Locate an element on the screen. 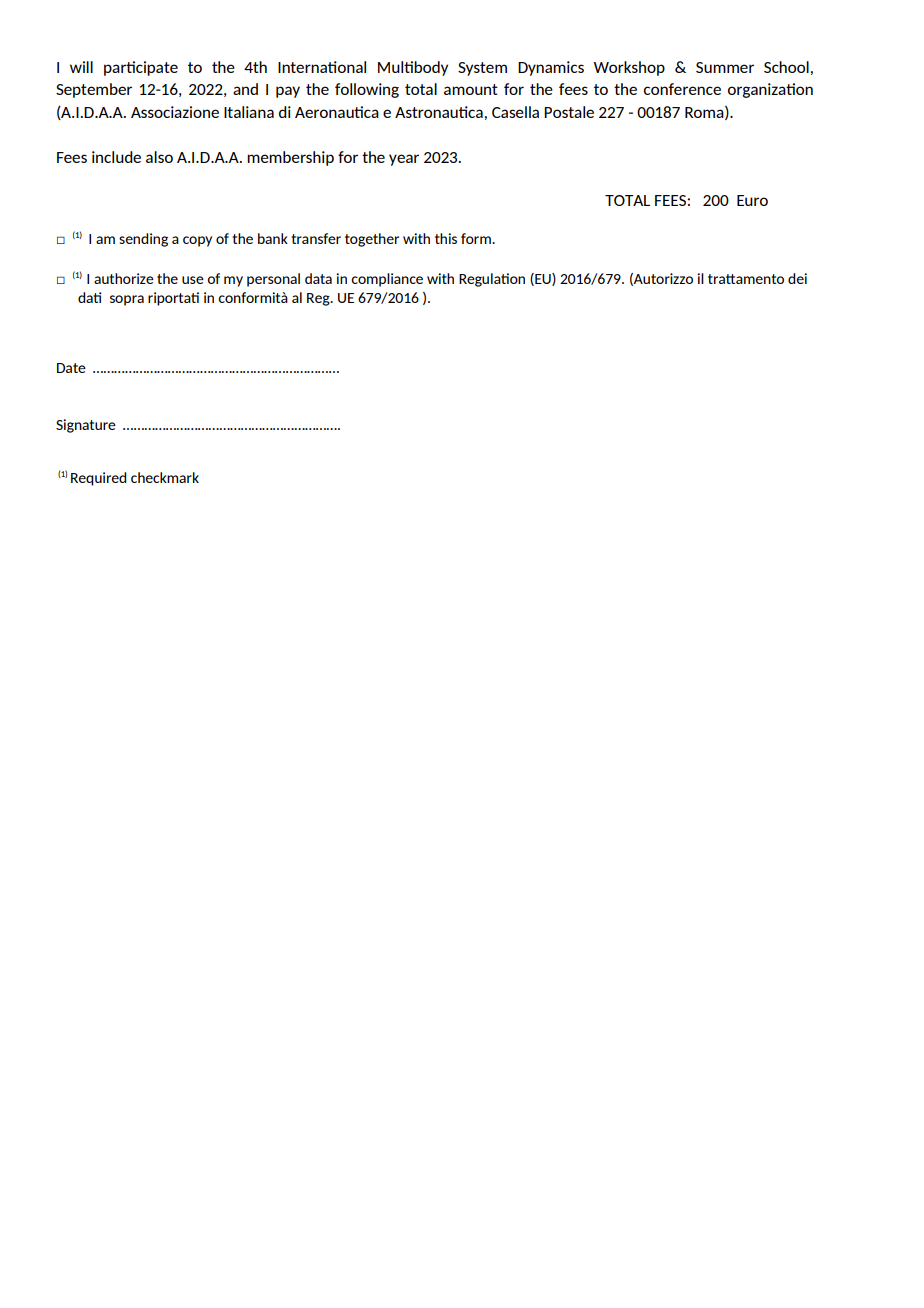 The width and height of the screenshot is (924, 1308). checkmark is located at coordinates (165, 477).
